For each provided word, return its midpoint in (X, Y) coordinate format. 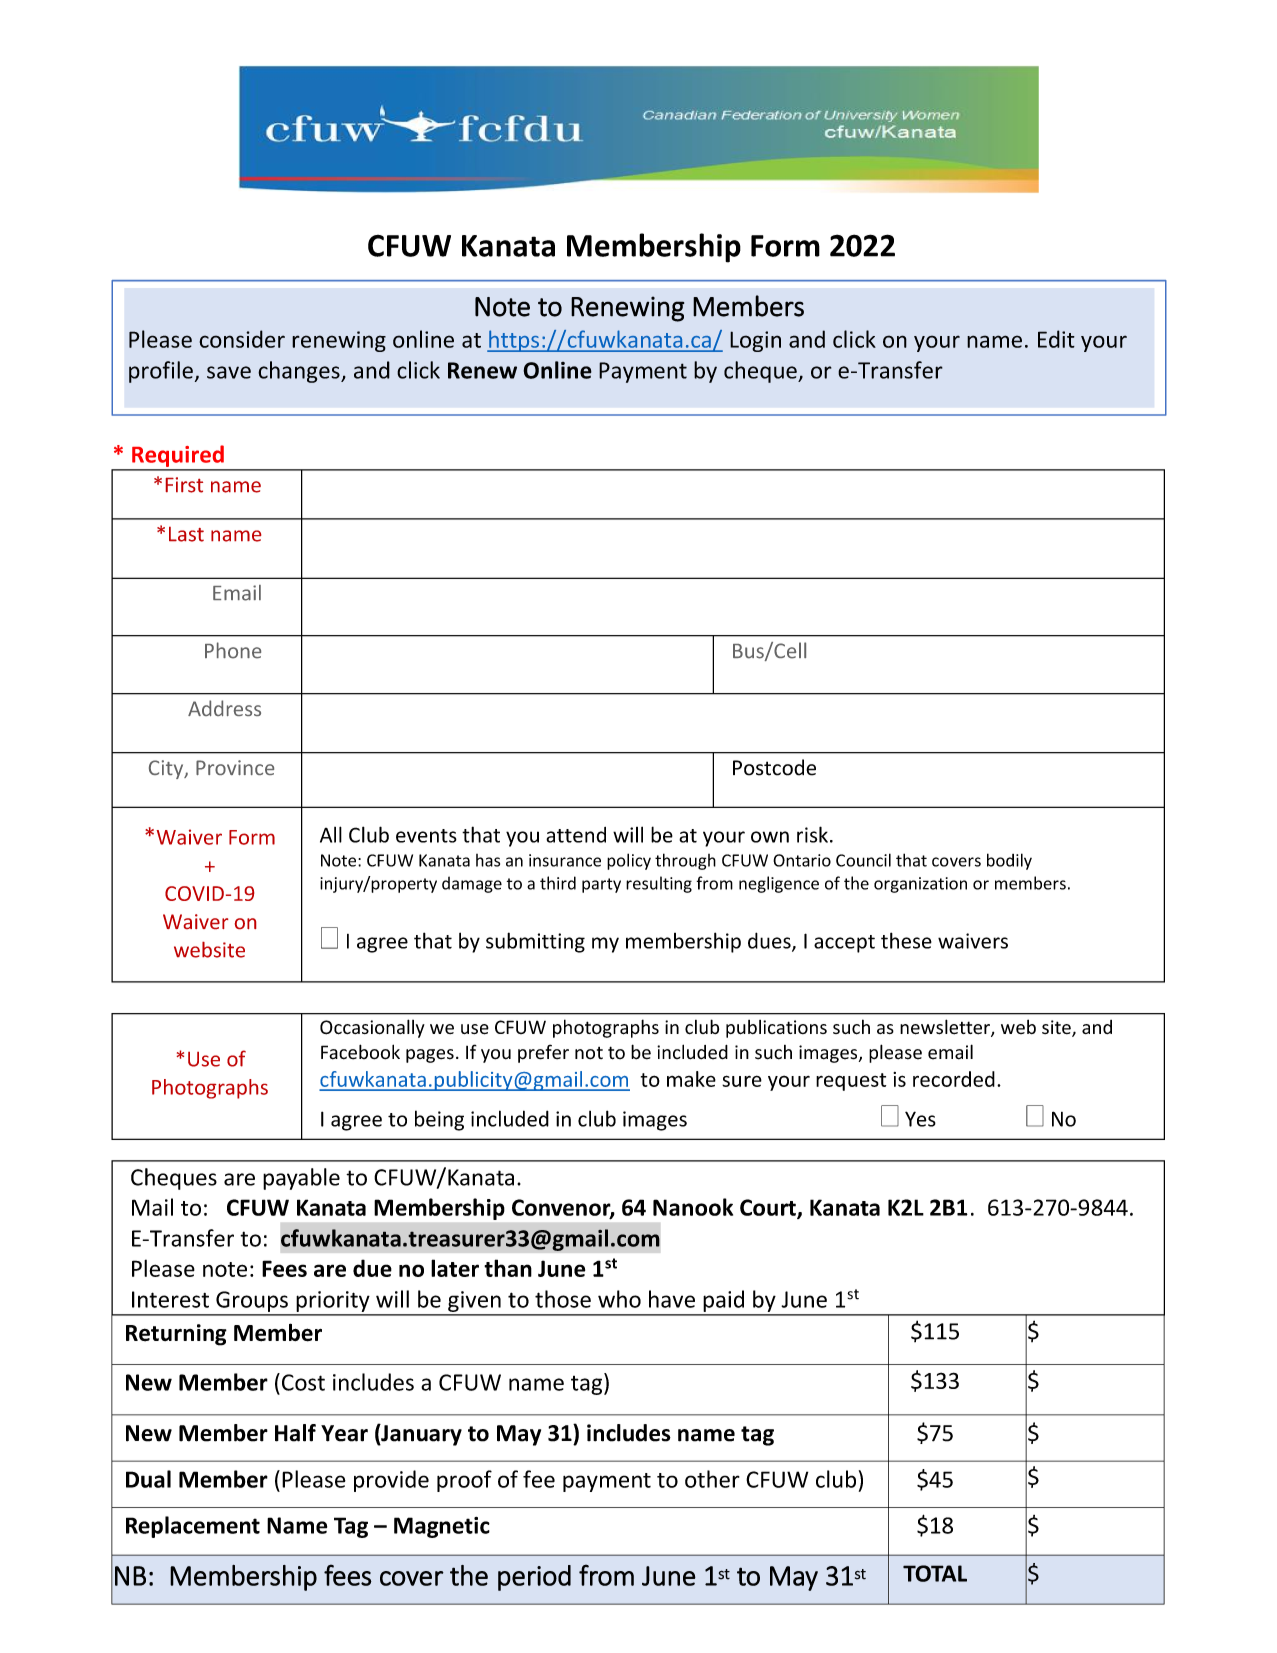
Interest (170, 1299)
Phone (233, 650)
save (229, 372)
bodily (1009, 861)
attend (576, 835)
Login (755, 341)
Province (235, 767)
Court (769, 1208)
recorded (954, 1079)
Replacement (193, 1527)
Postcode (774, 767)
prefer (543, 1053)
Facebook (360, 1052)
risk (812, 834)
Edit (1056, 339)
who (619, 1299)
